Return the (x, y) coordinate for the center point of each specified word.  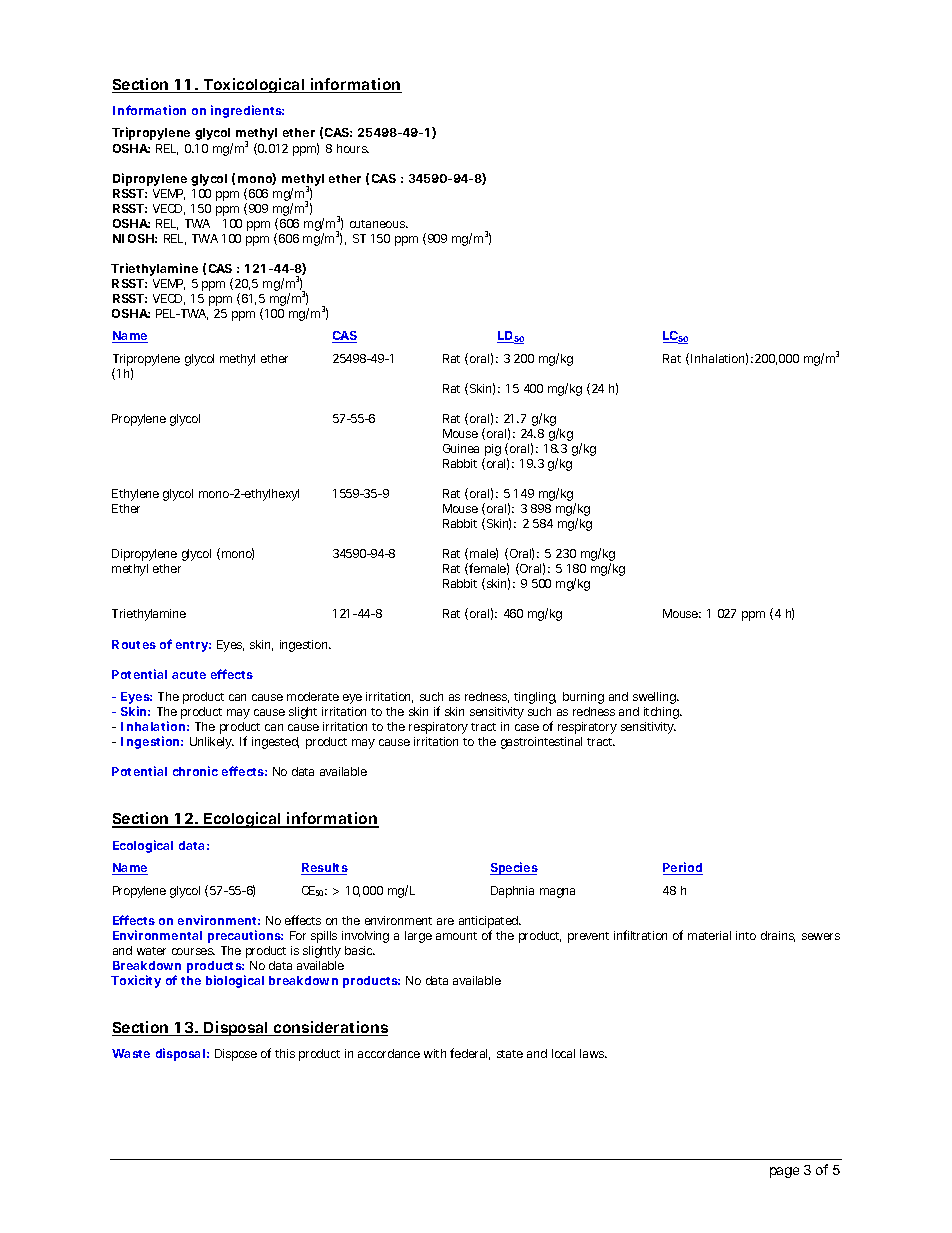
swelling (655, 698)
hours (353, 148)
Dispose (236, 1055)
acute (189, 675)
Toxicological (254, 85)
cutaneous (379, 224)
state (510, 1054)
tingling (535, 698)
